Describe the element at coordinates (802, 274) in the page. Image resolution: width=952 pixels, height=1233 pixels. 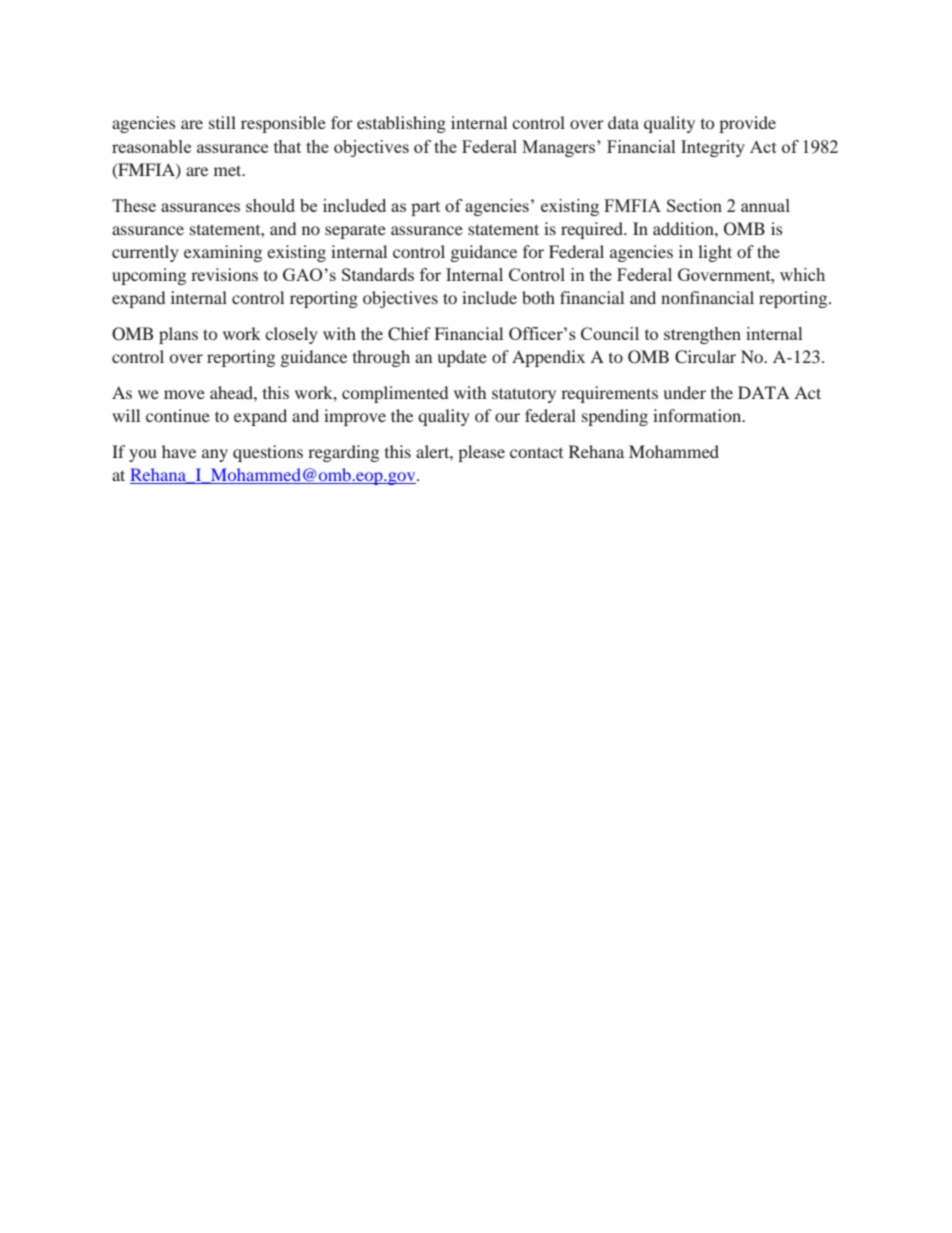
I see `which` at that location.
